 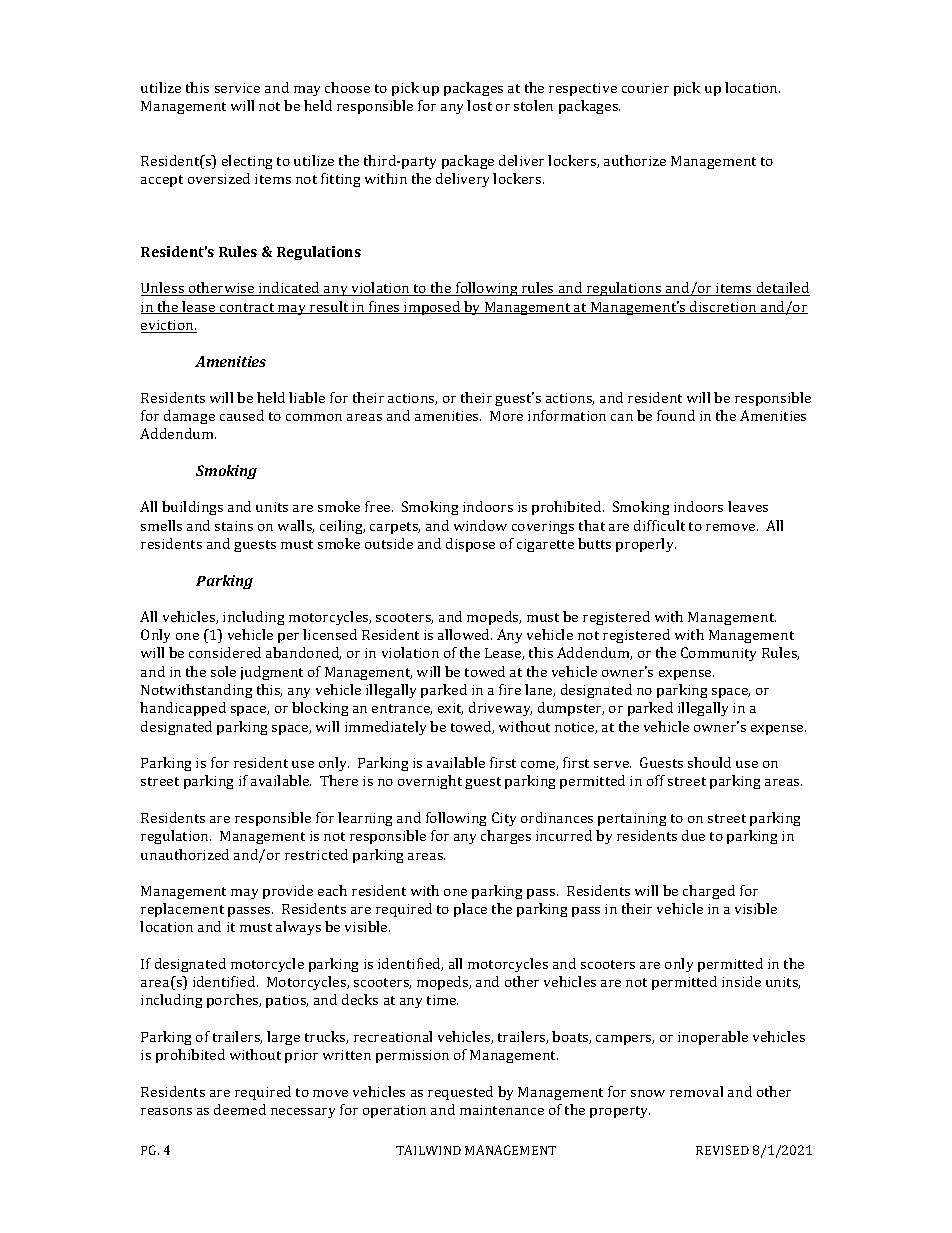 What do you see at coordinates (709, 892) in the screenshot?
I see `charged` at bounding box center [709, 892].
